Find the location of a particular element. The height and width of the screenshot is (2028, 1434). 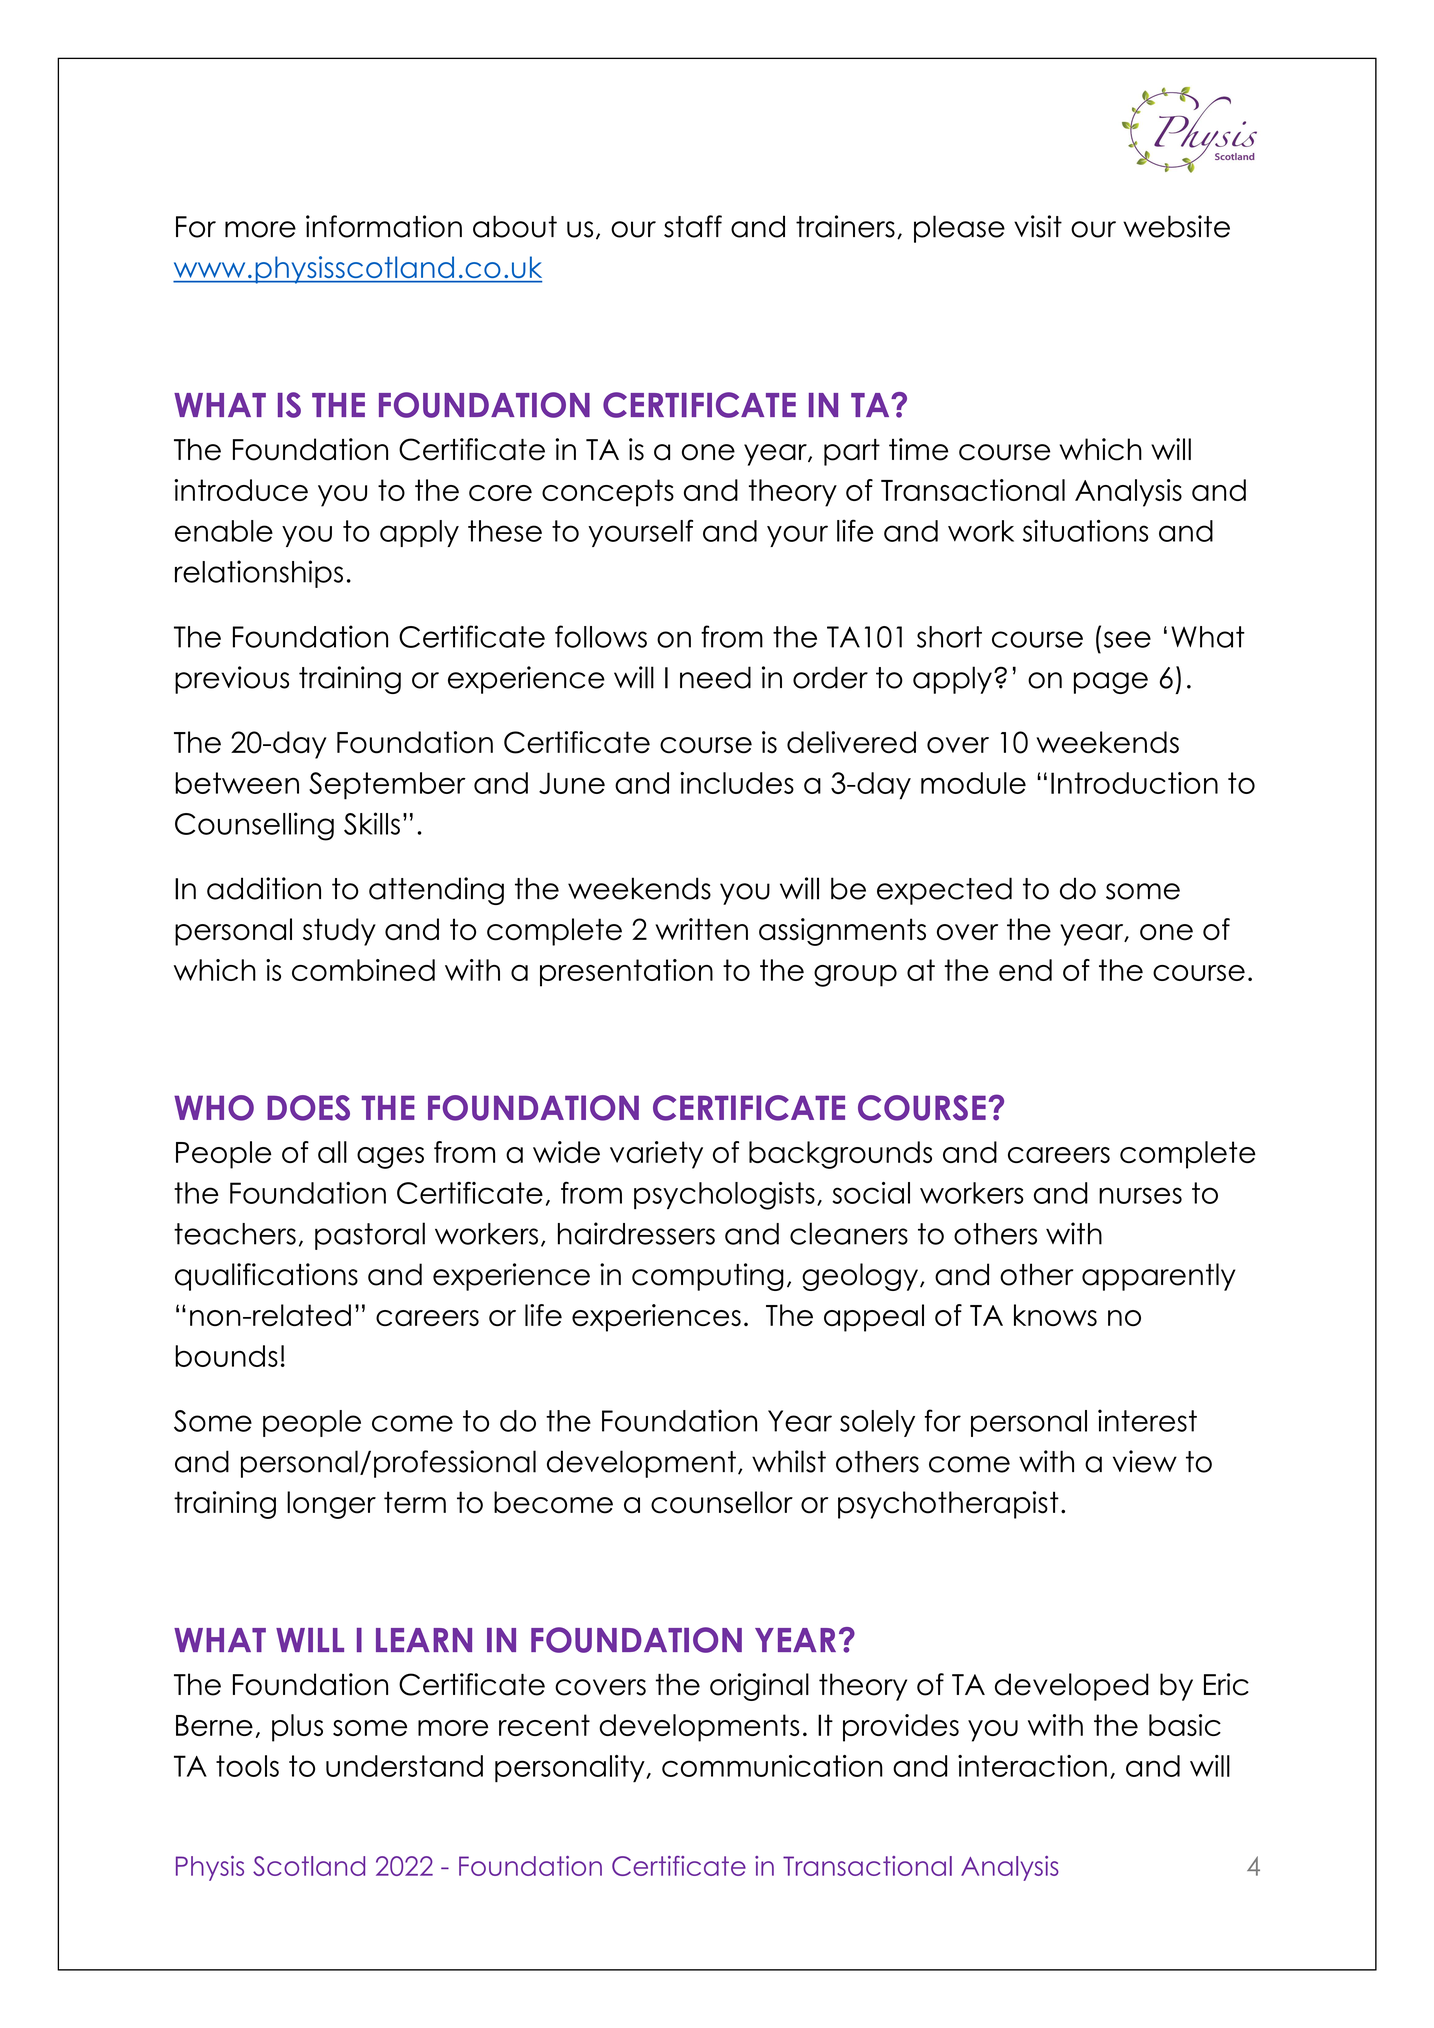

need is located at coordinates (715, 677).
